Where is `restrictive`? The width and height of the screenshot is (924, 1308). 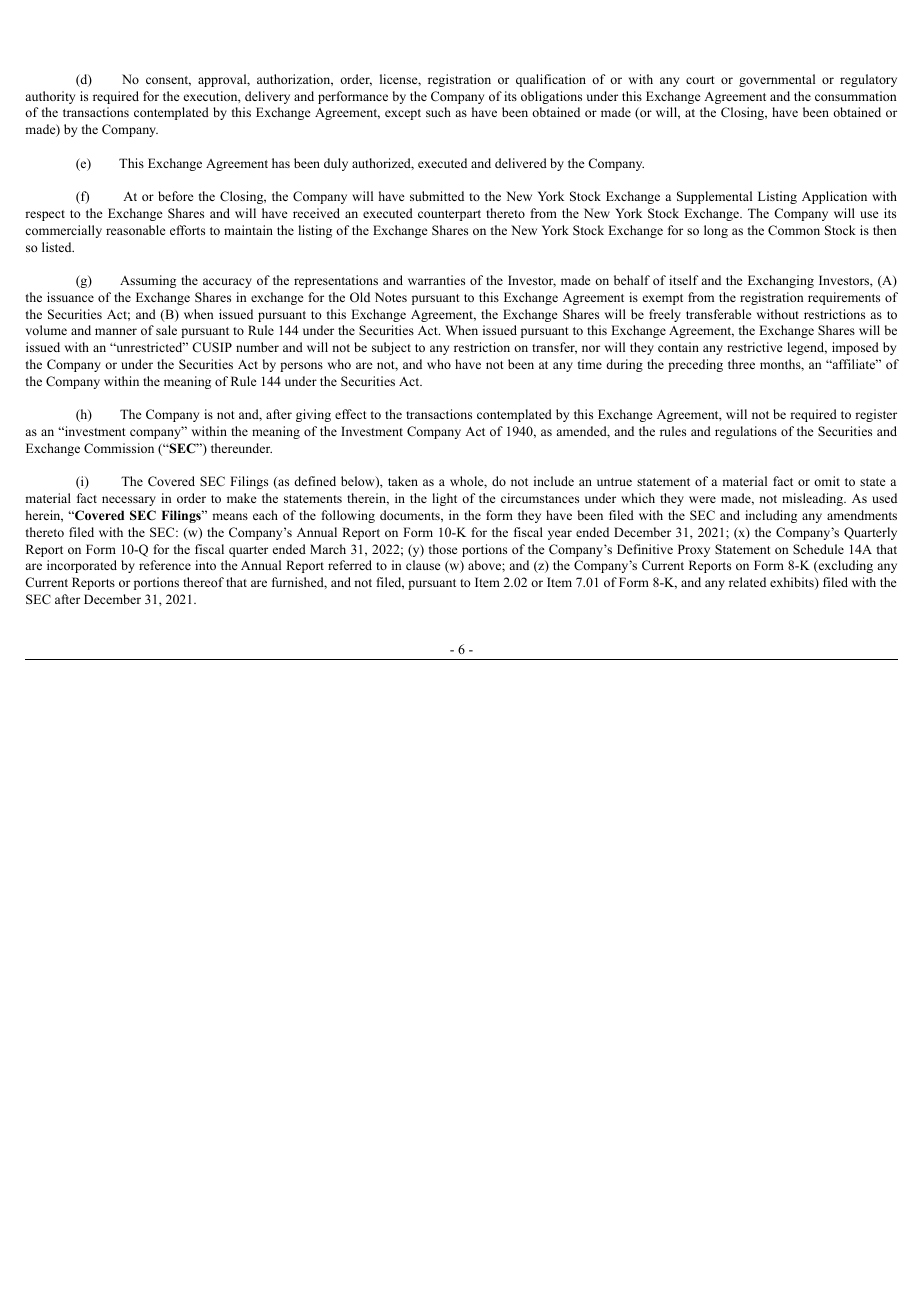
restrictive is located at coordinates (755, 347).
